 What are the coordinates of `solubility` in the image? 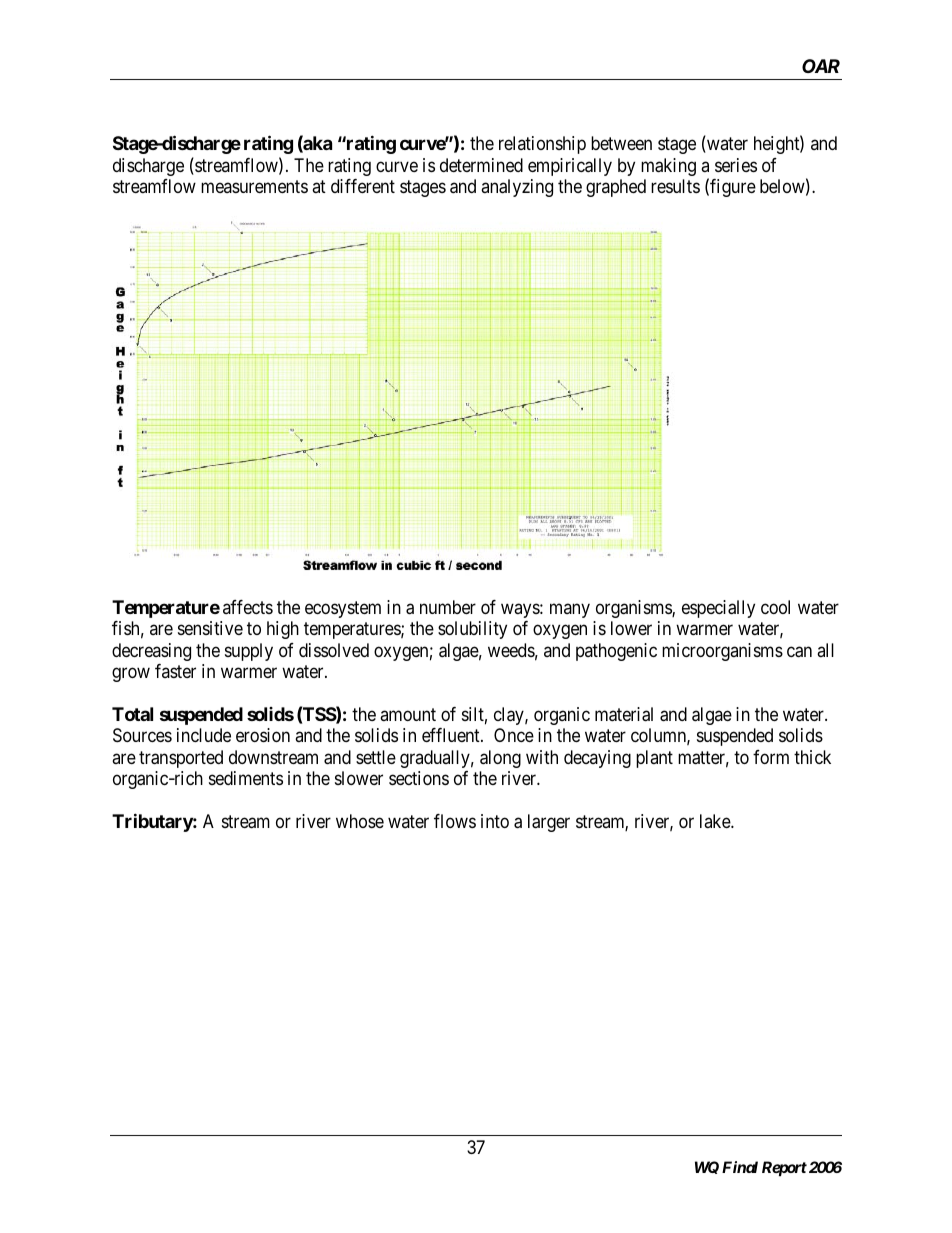 It's located at (472, 630).
